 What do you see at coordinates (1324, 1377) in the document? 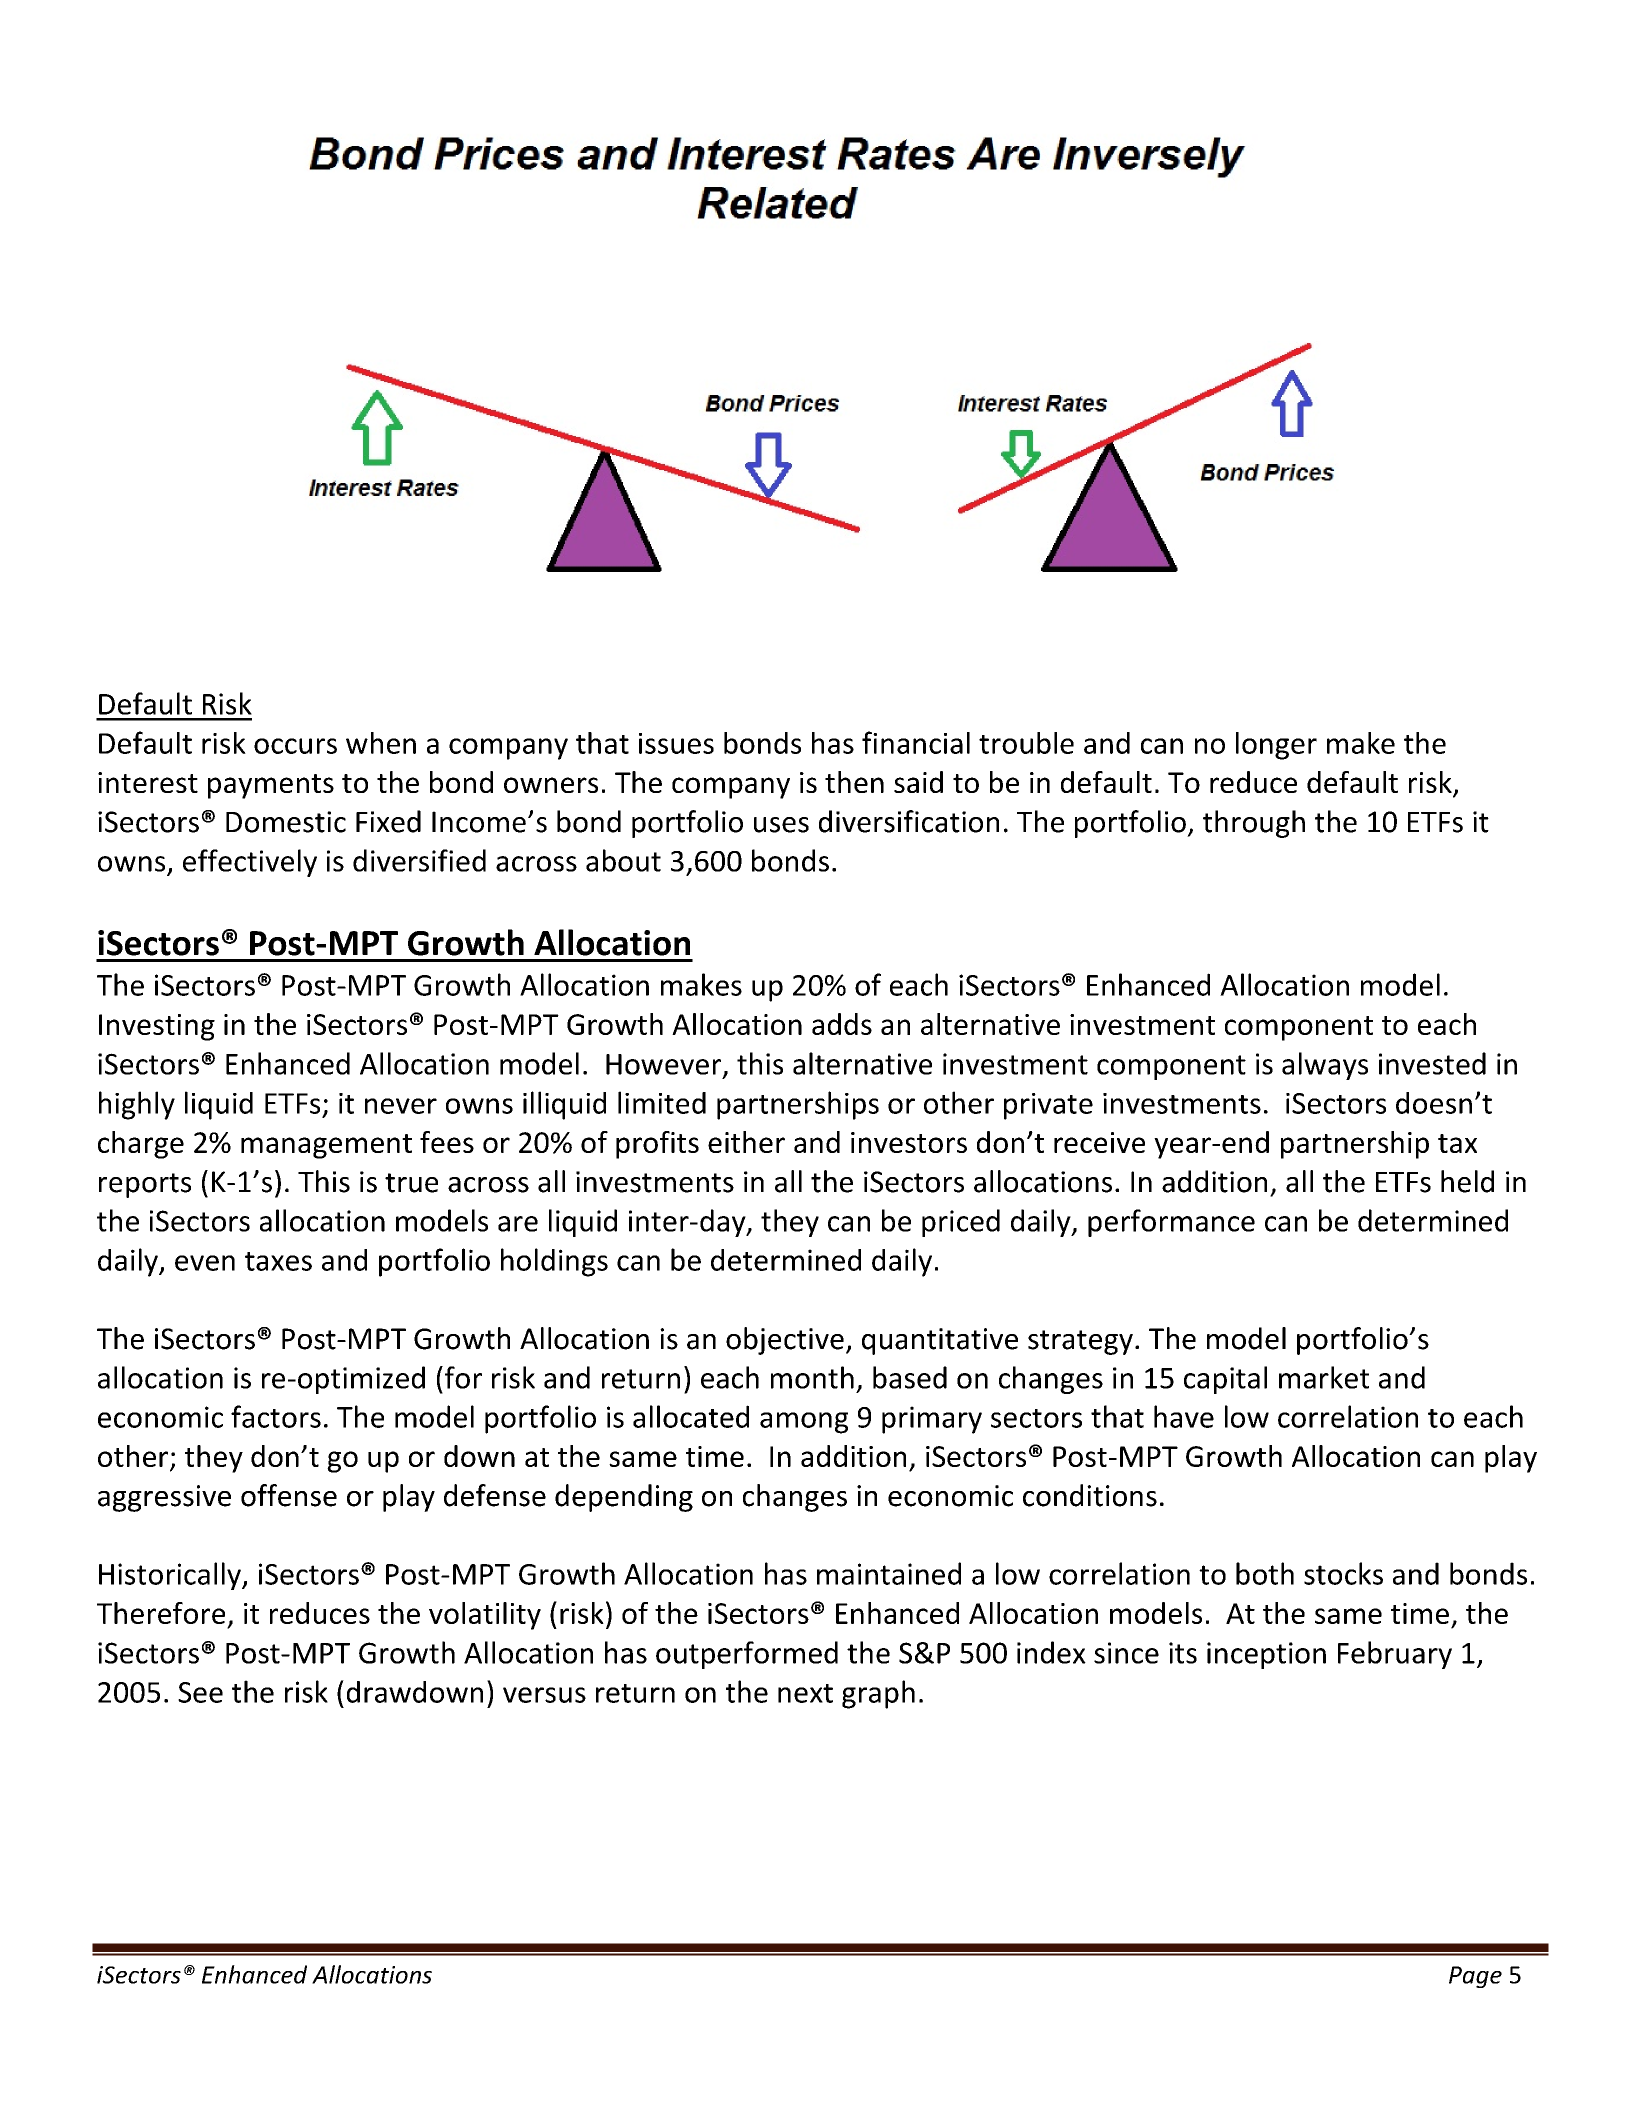
I see `market` at bounding box center [1324, 1377].
